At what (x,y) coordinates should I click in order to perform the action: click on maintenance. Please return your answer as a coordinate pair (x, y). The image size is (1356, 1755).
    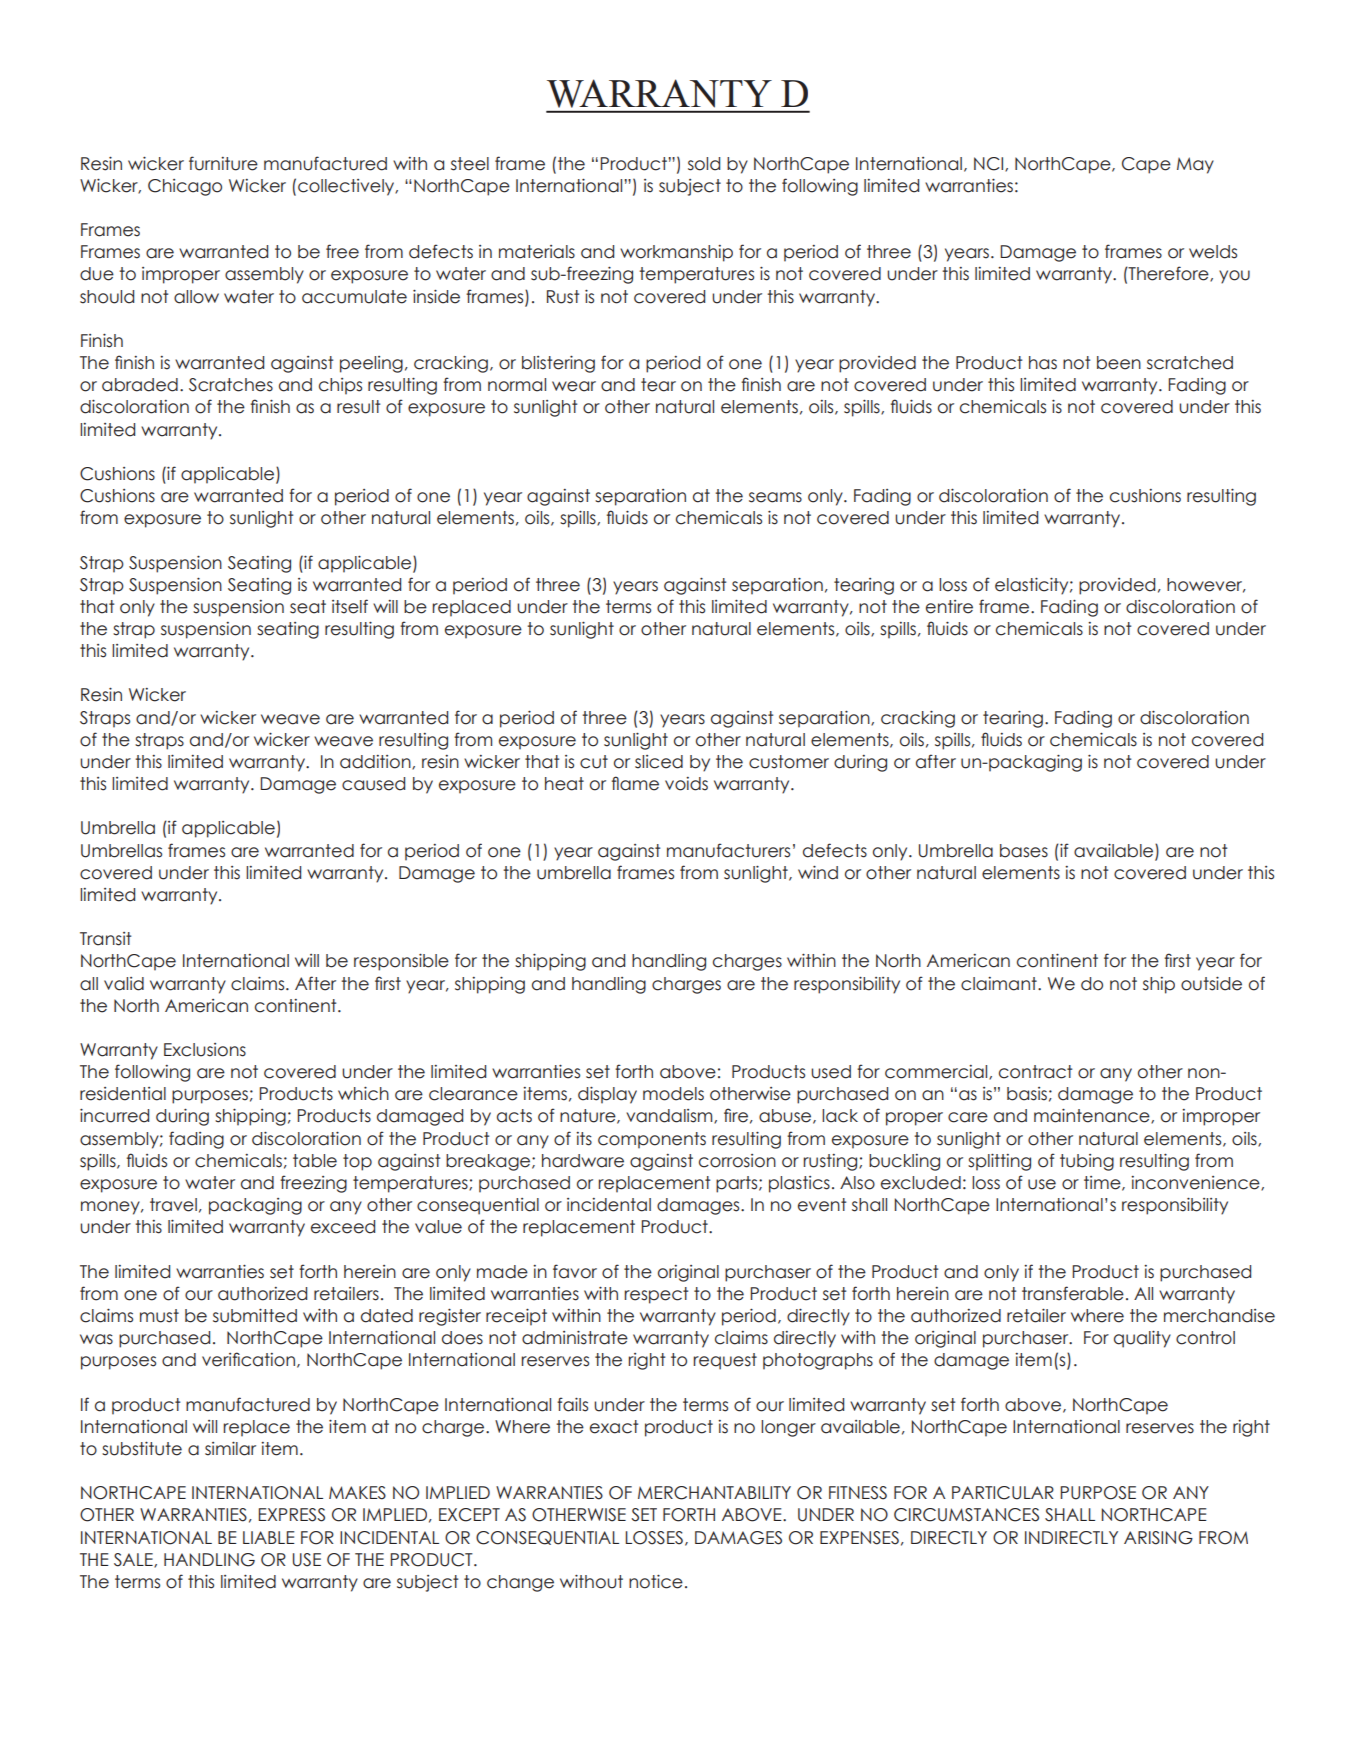
    Looking at the image, I should click on (1093, 1116).
